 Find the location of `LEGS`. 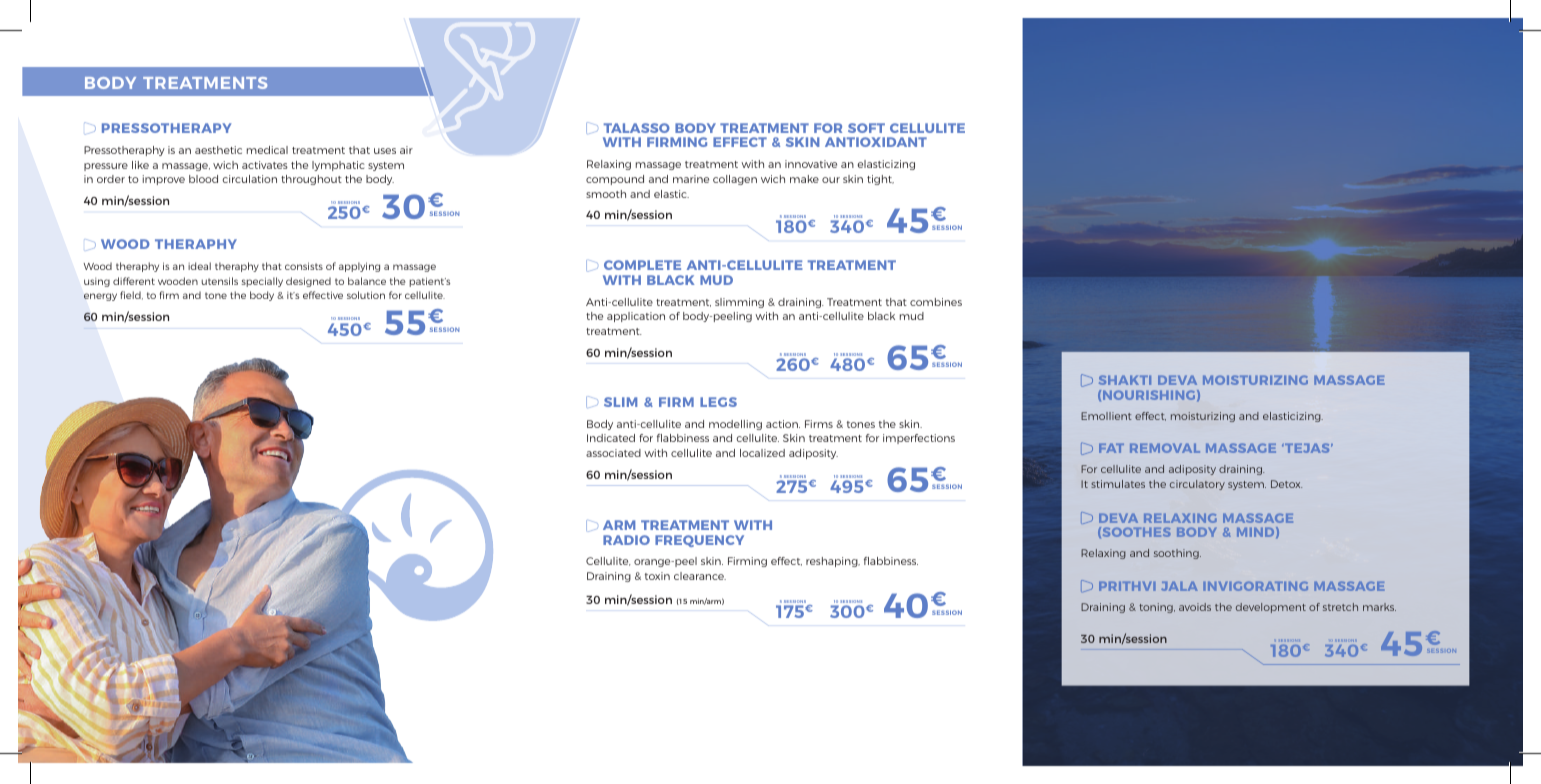

LEGS is located at coordinates (718, 402).
